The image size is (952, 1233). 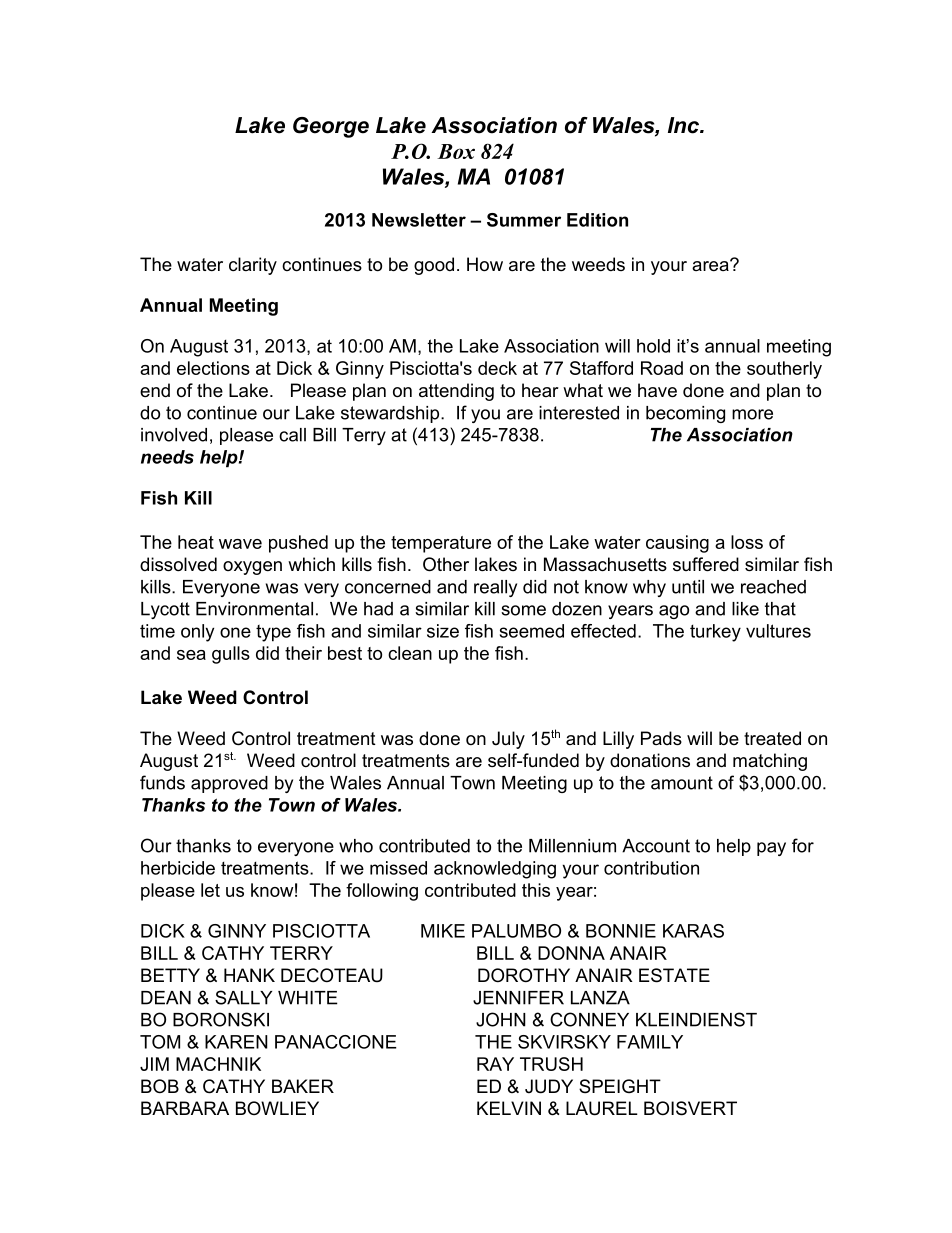 What do you see at coordinates (331, 127) in the image?
I see `George` at bounding box center [331, 127].
